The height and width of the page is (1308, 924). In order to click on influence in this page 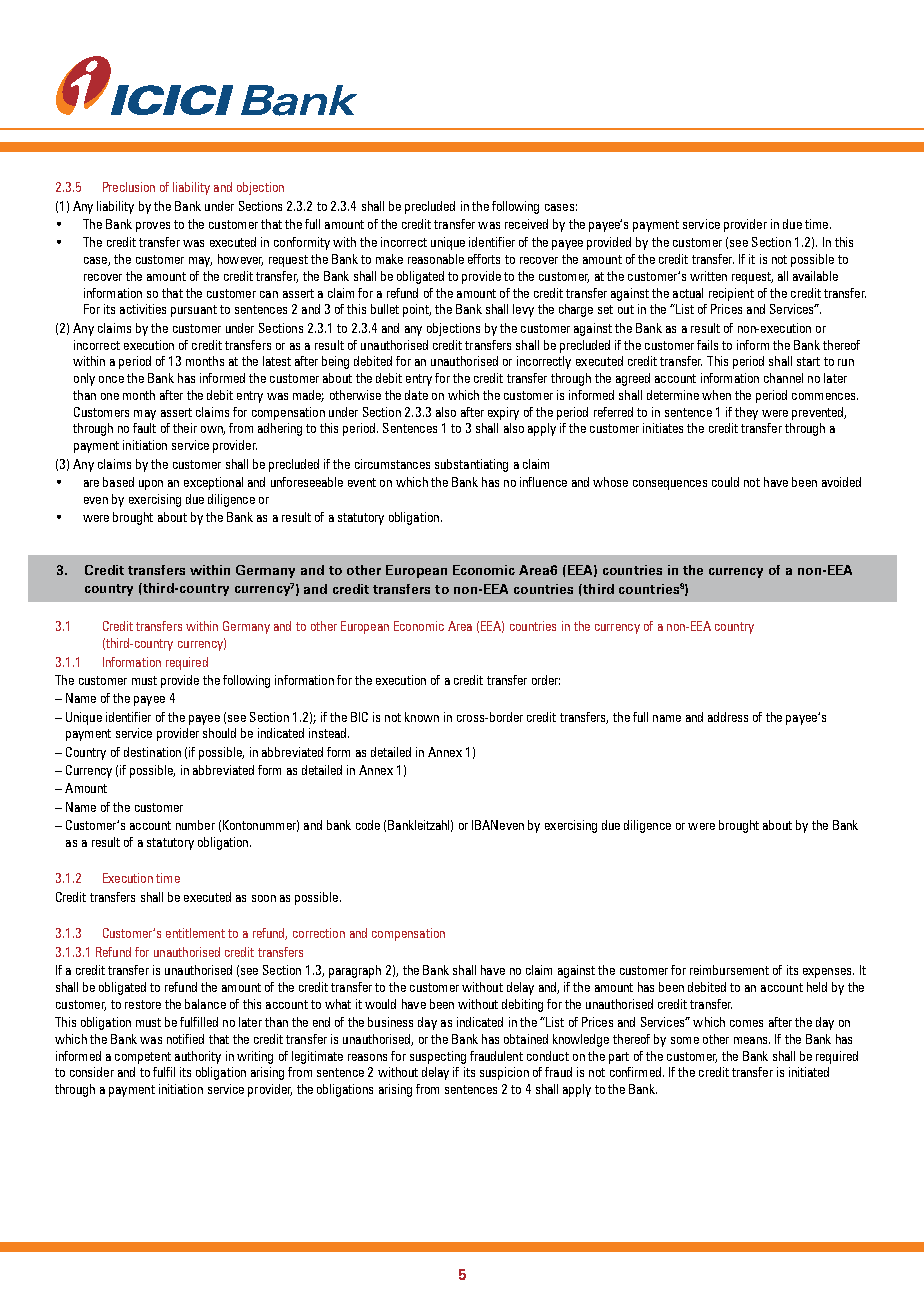, I will do `click(543, 482)`.
